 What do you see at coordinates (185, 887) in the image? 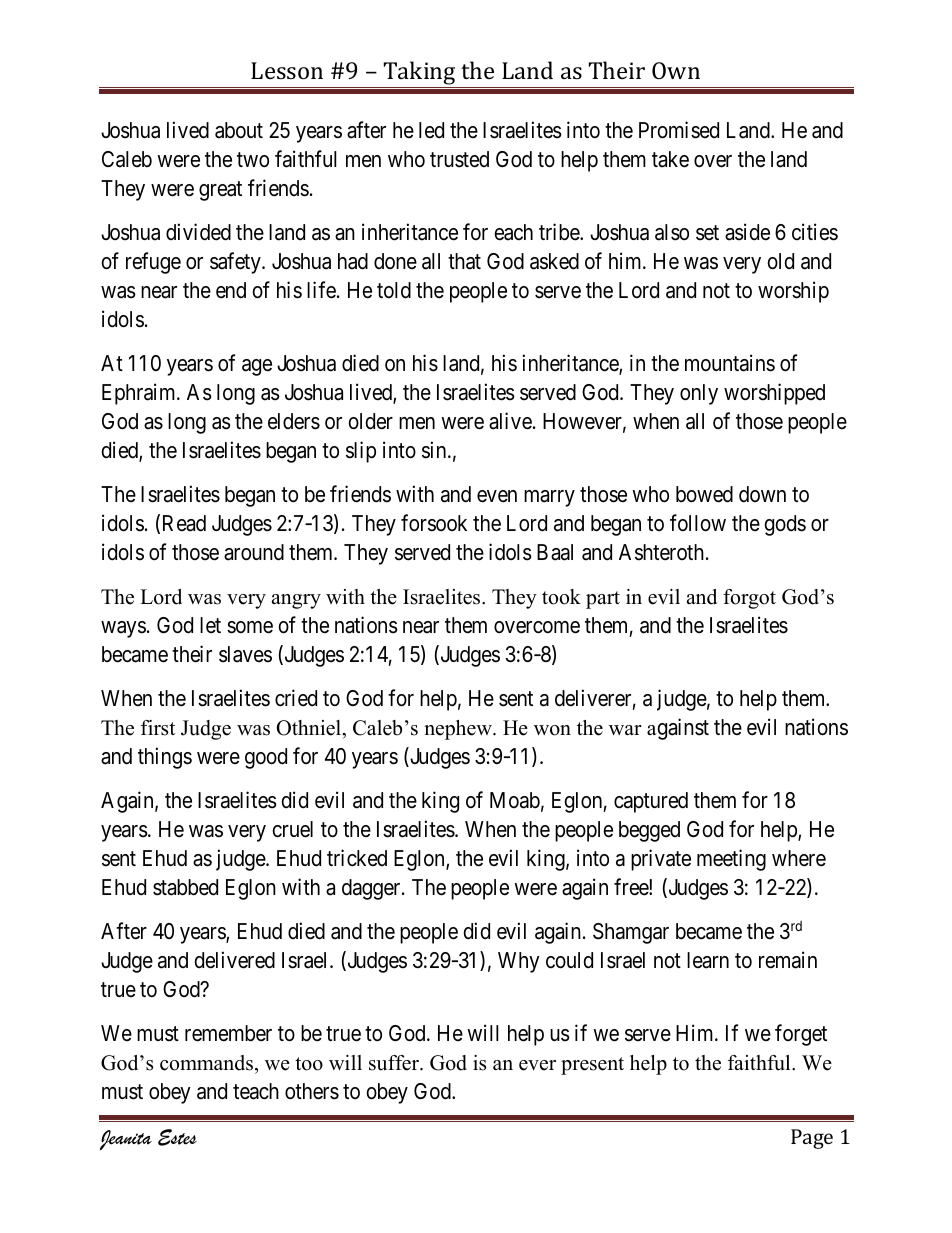
I see `stabbed` at bounding box center [185, 887].
